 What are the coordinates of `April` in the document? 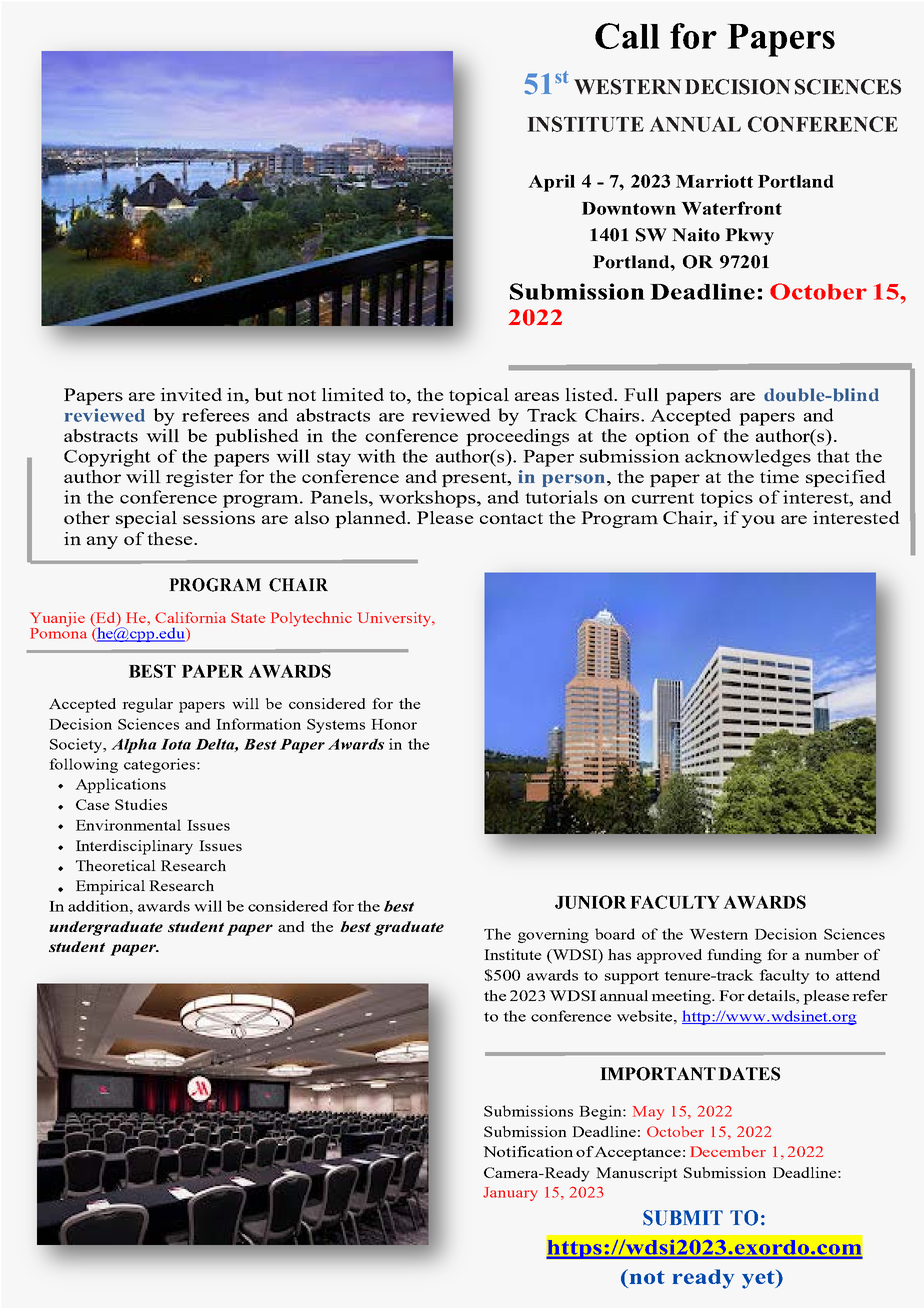 It's located at (551, 183).
